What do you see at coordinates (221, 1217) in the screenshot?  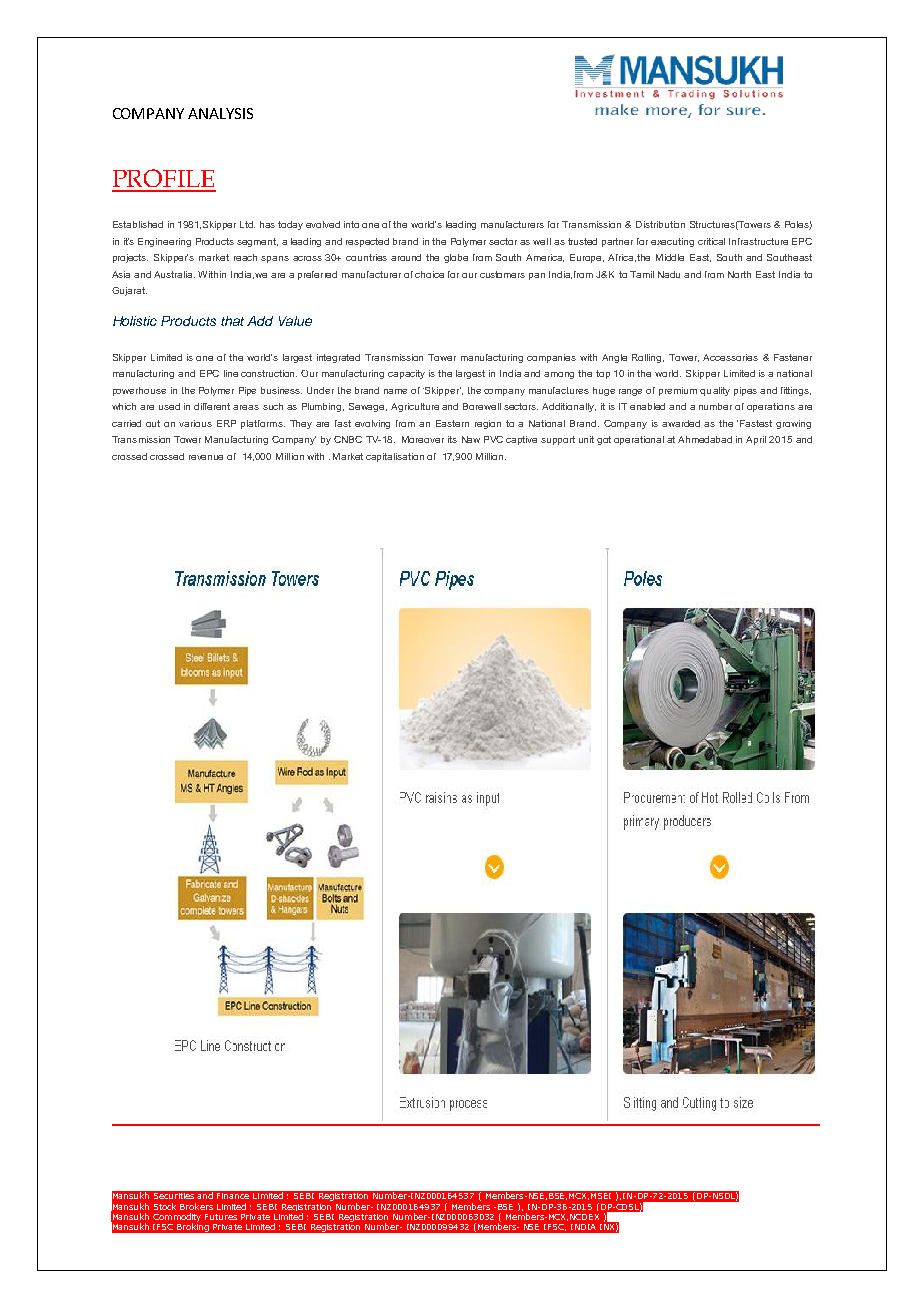 I see `Futures` at bounding box center [221, 1217].
